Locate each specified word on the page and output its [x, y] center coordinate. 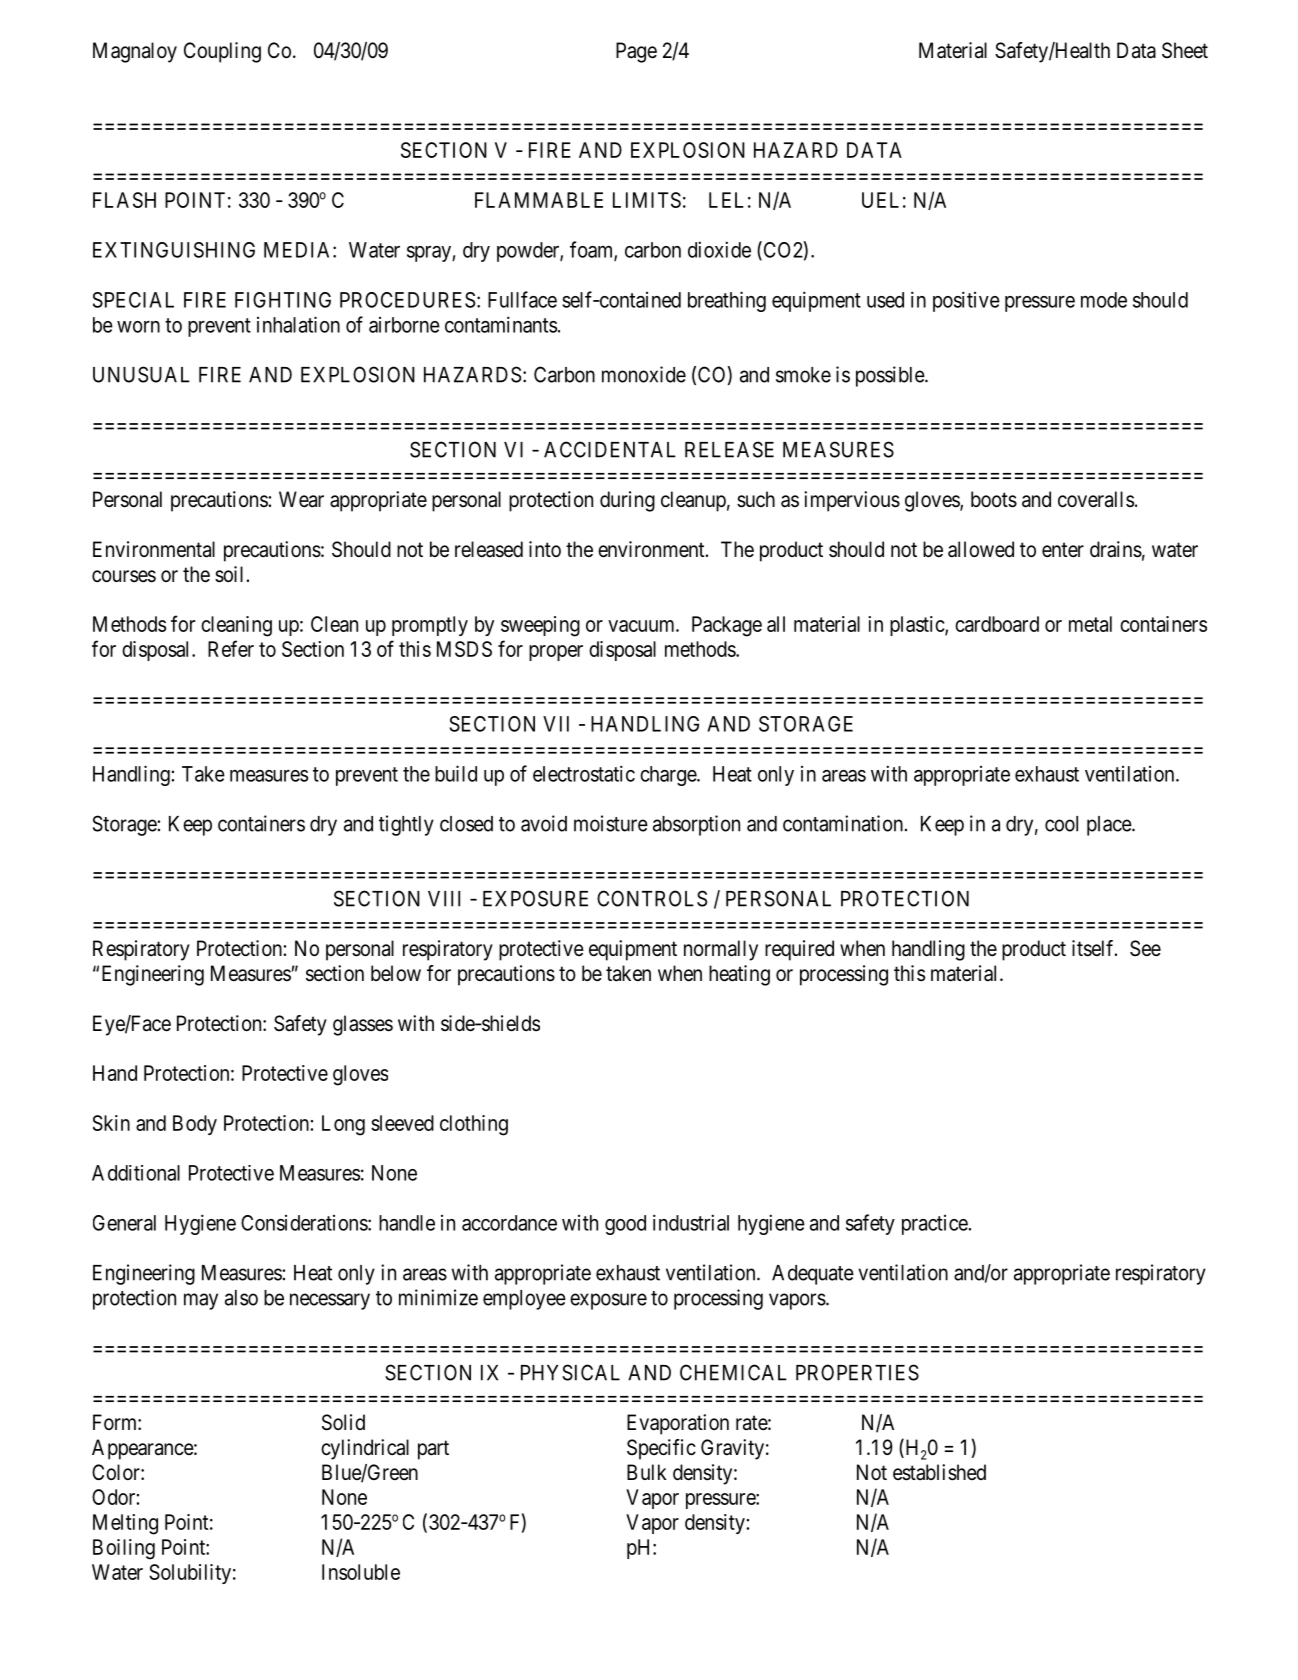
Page [636, 52]
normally [721, 950]
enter [1063, 550]
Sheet [1185, 50]
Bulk [647, 1472]
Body [195, 1125]
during [627, 501]
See [1145, 948]
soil [229, 574]
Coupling [222, 52]
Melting [125, 1524]
